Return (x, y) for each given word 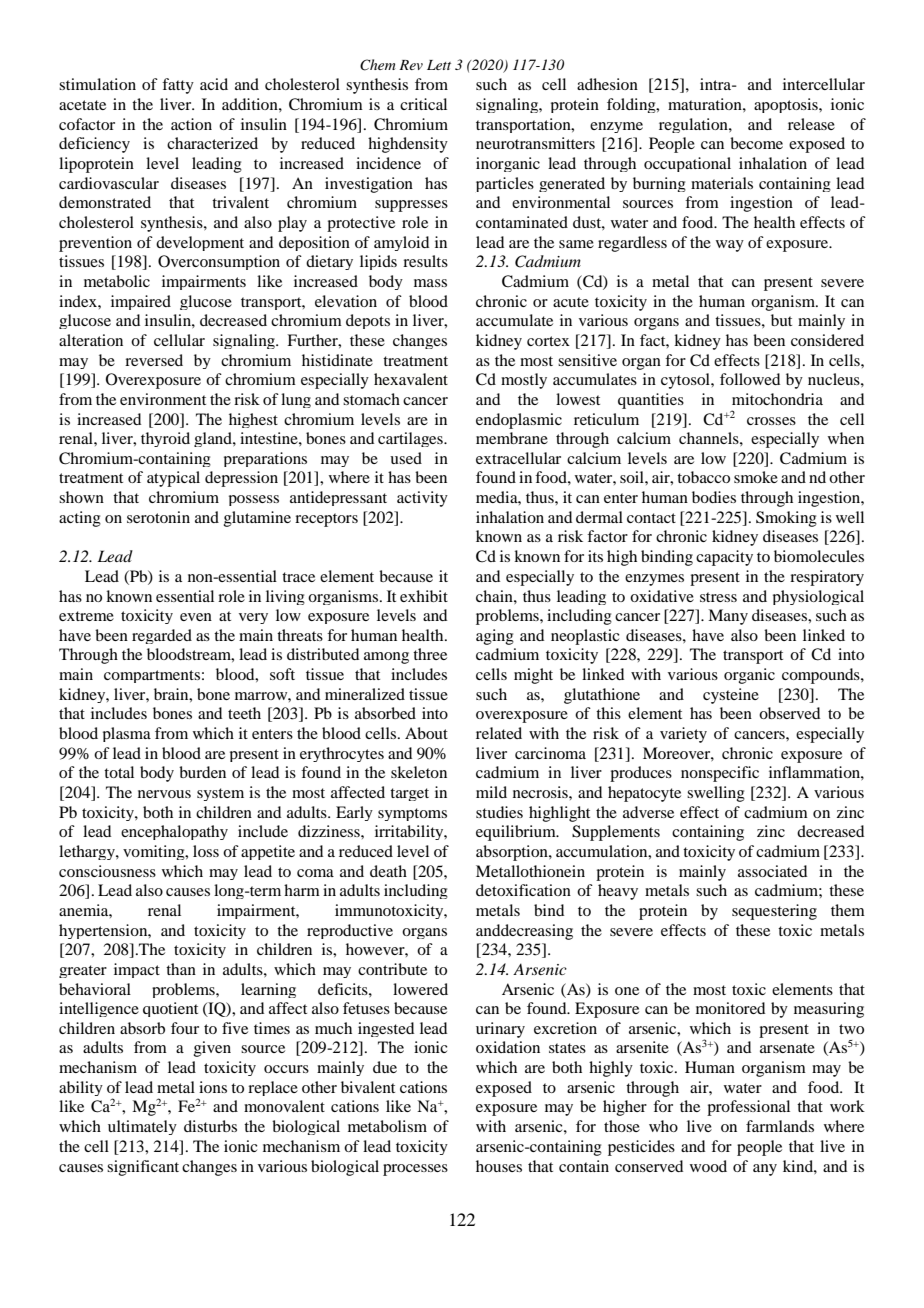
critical (423, 104)
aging (495, 637)
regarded (162, 636)
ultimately (142, 1127)
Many (728, 617)
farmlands (780, 1126)
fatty (178, 86)
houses (499, 1166)
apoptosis (787, 105)
